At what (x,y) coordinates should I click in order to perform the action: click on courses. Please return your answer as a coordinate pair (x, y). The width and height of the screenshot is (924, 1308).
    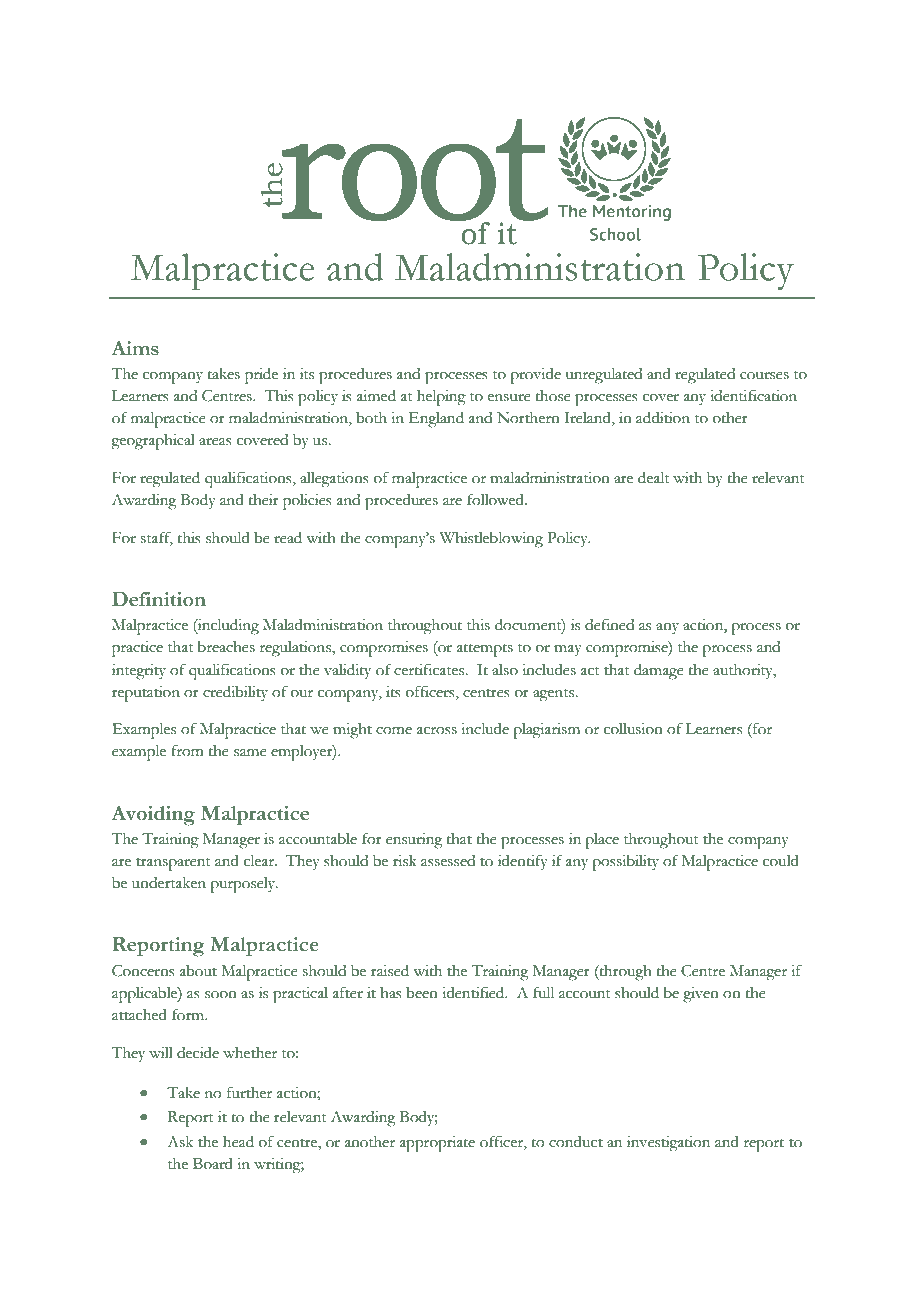
    Looking at the image, I should click on (764, 376).
